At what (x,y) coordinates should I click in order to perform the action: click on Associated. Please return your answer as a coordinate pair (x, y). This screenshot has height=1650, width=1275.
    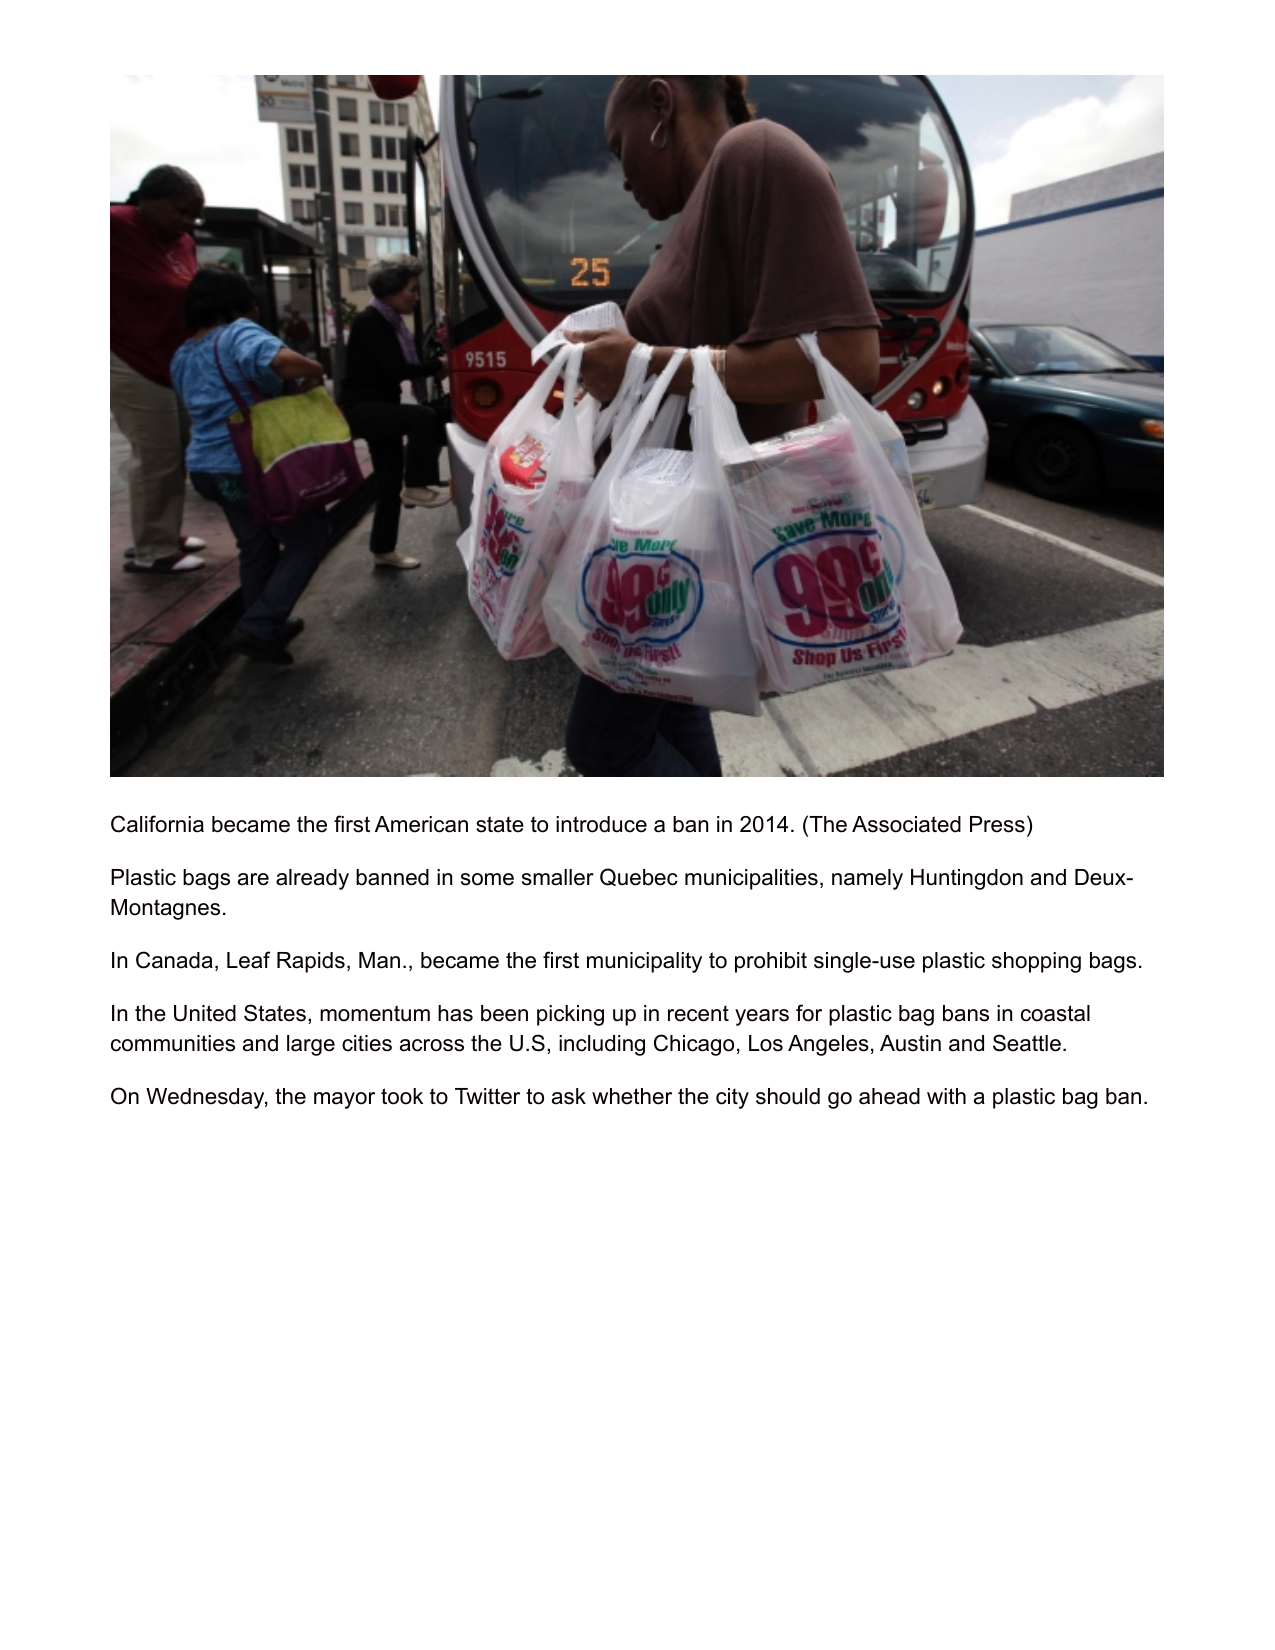
    Looking at the image, I should click on (906, 824).
